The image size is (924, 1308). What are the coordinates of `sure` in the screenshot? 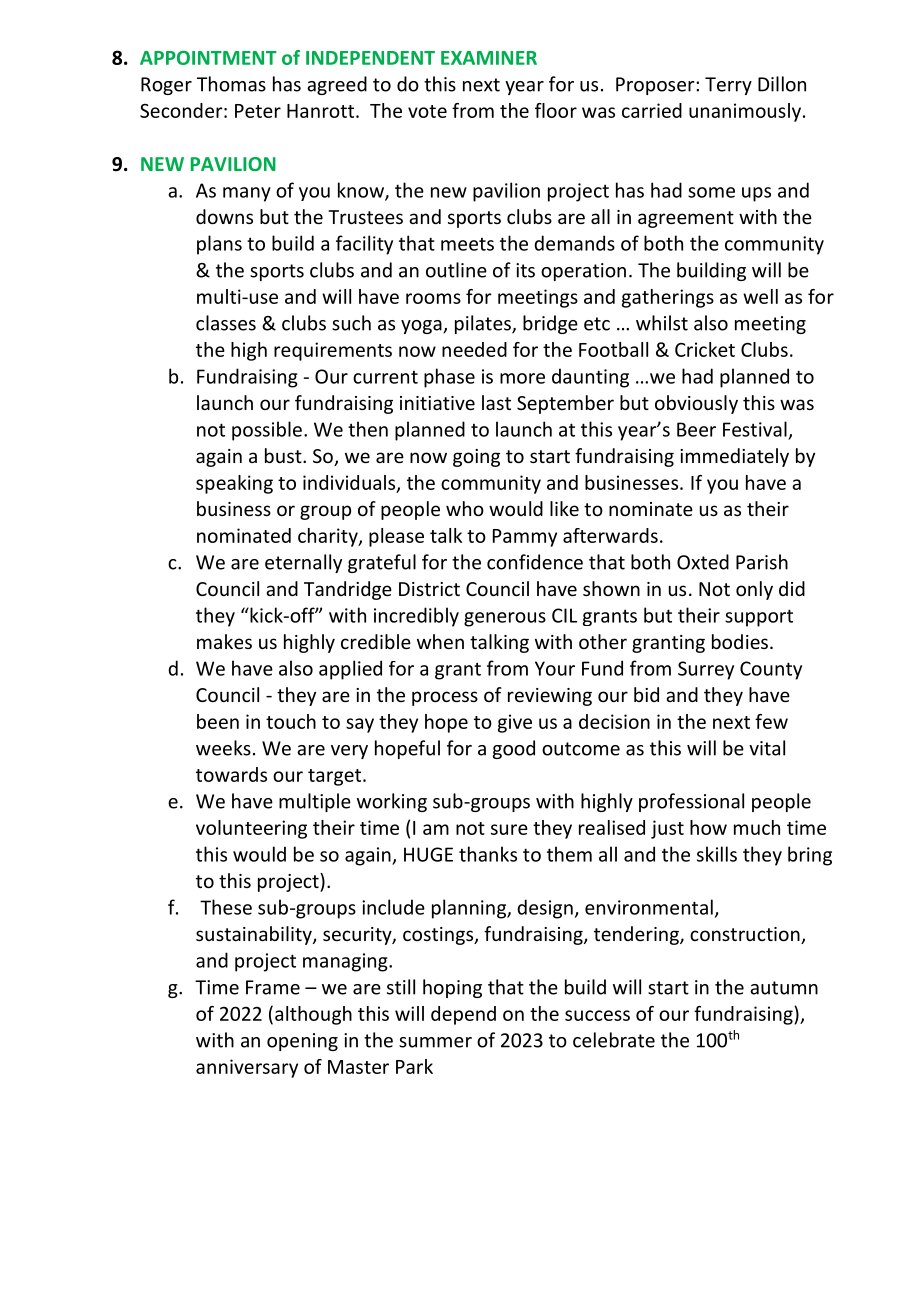 It's located at (509, 829).
